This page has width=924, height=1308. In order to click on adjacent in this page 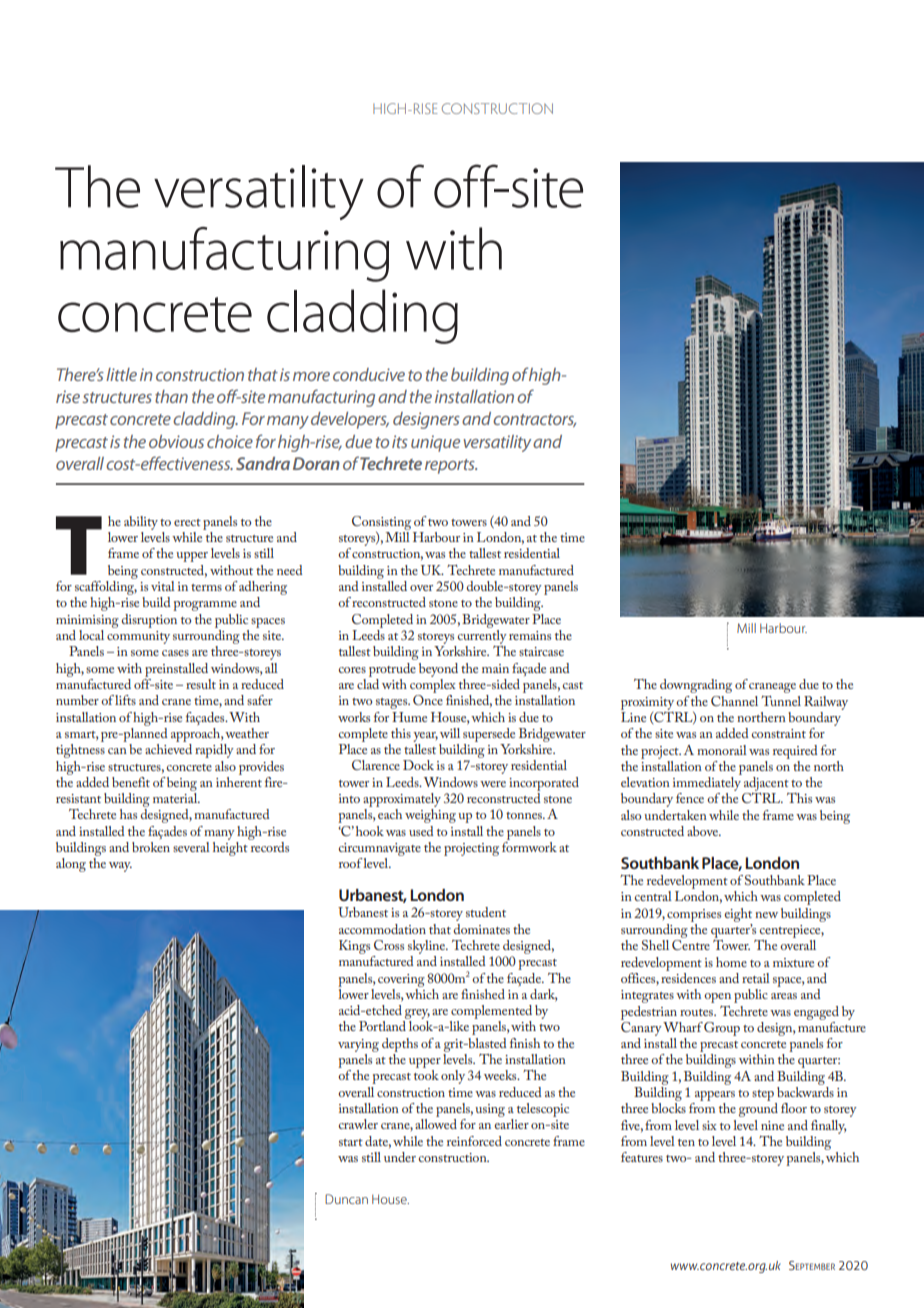, I will do `click(766, 784)`.
